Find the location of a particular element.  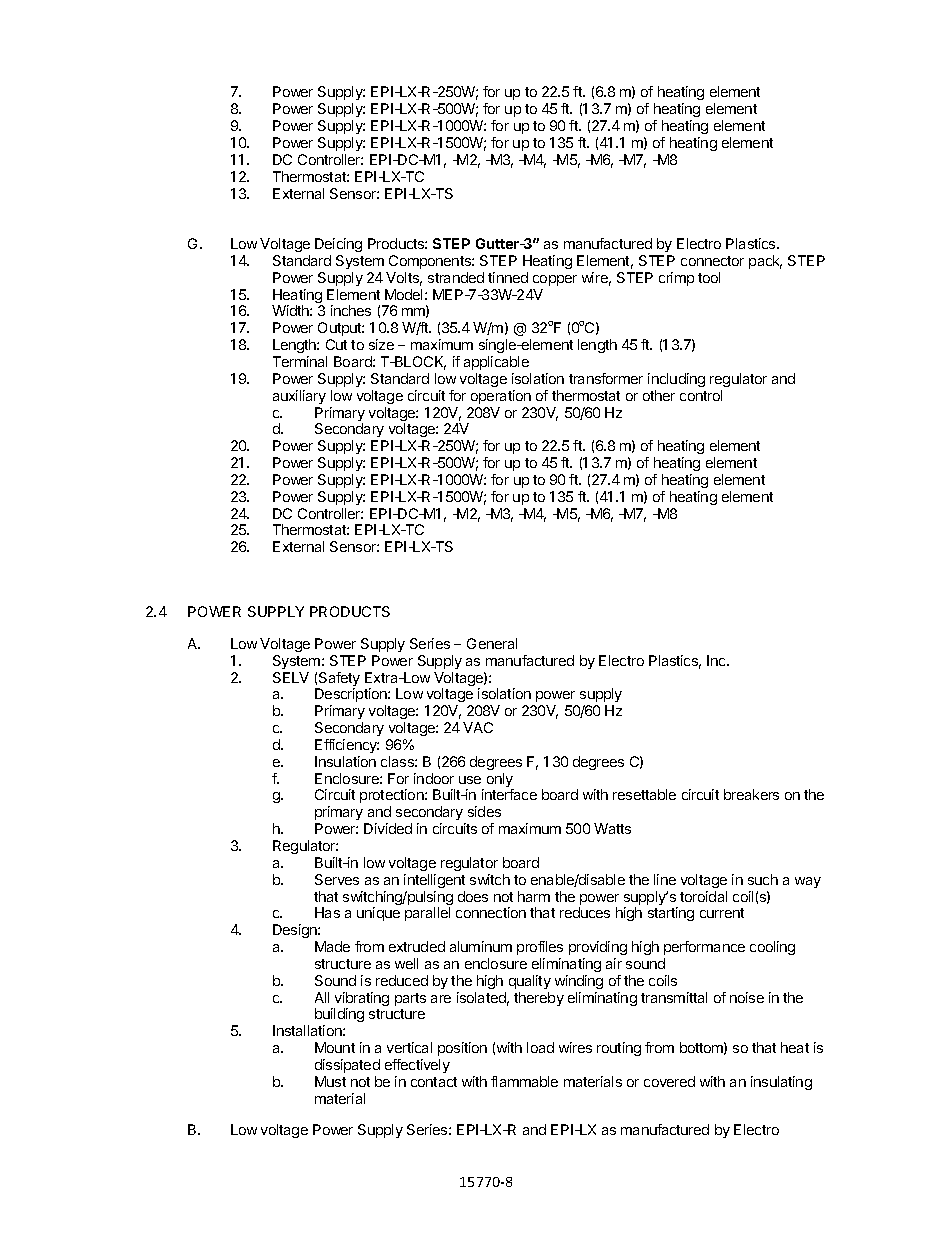

dissipated is located at coordinates (347, 1066).
